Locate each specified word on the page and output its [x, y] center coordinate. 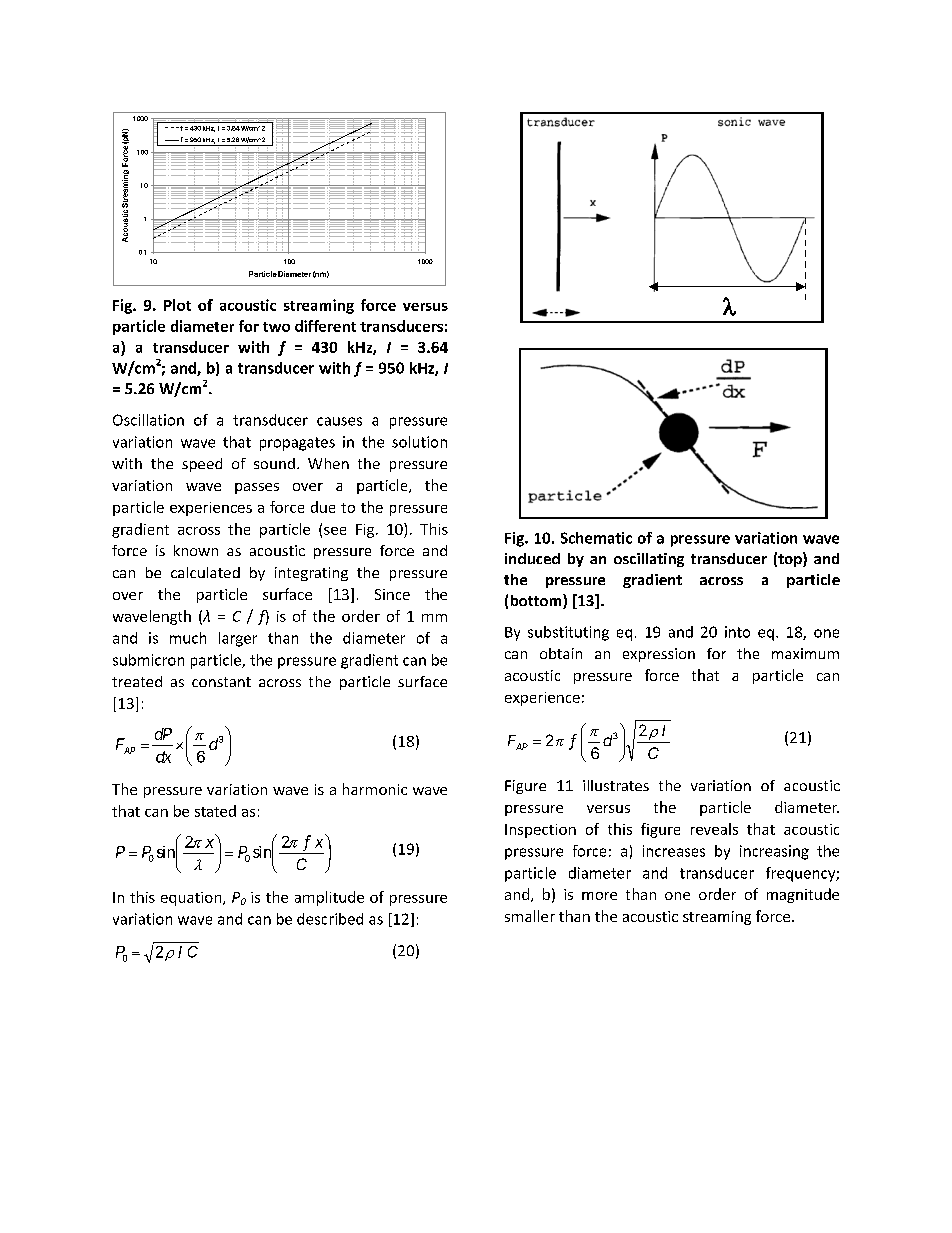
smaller [530, 916]
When [328, 463]
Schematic [596, 538]
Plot [177, 305]
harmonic [375, 789]
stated [215, 811]
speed [202, 465]
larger [238, 639]
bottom [537, 601]
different [325, 326]
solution [419, 442]
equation [192, 899]
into [737, 632]
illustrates [616, 785]
